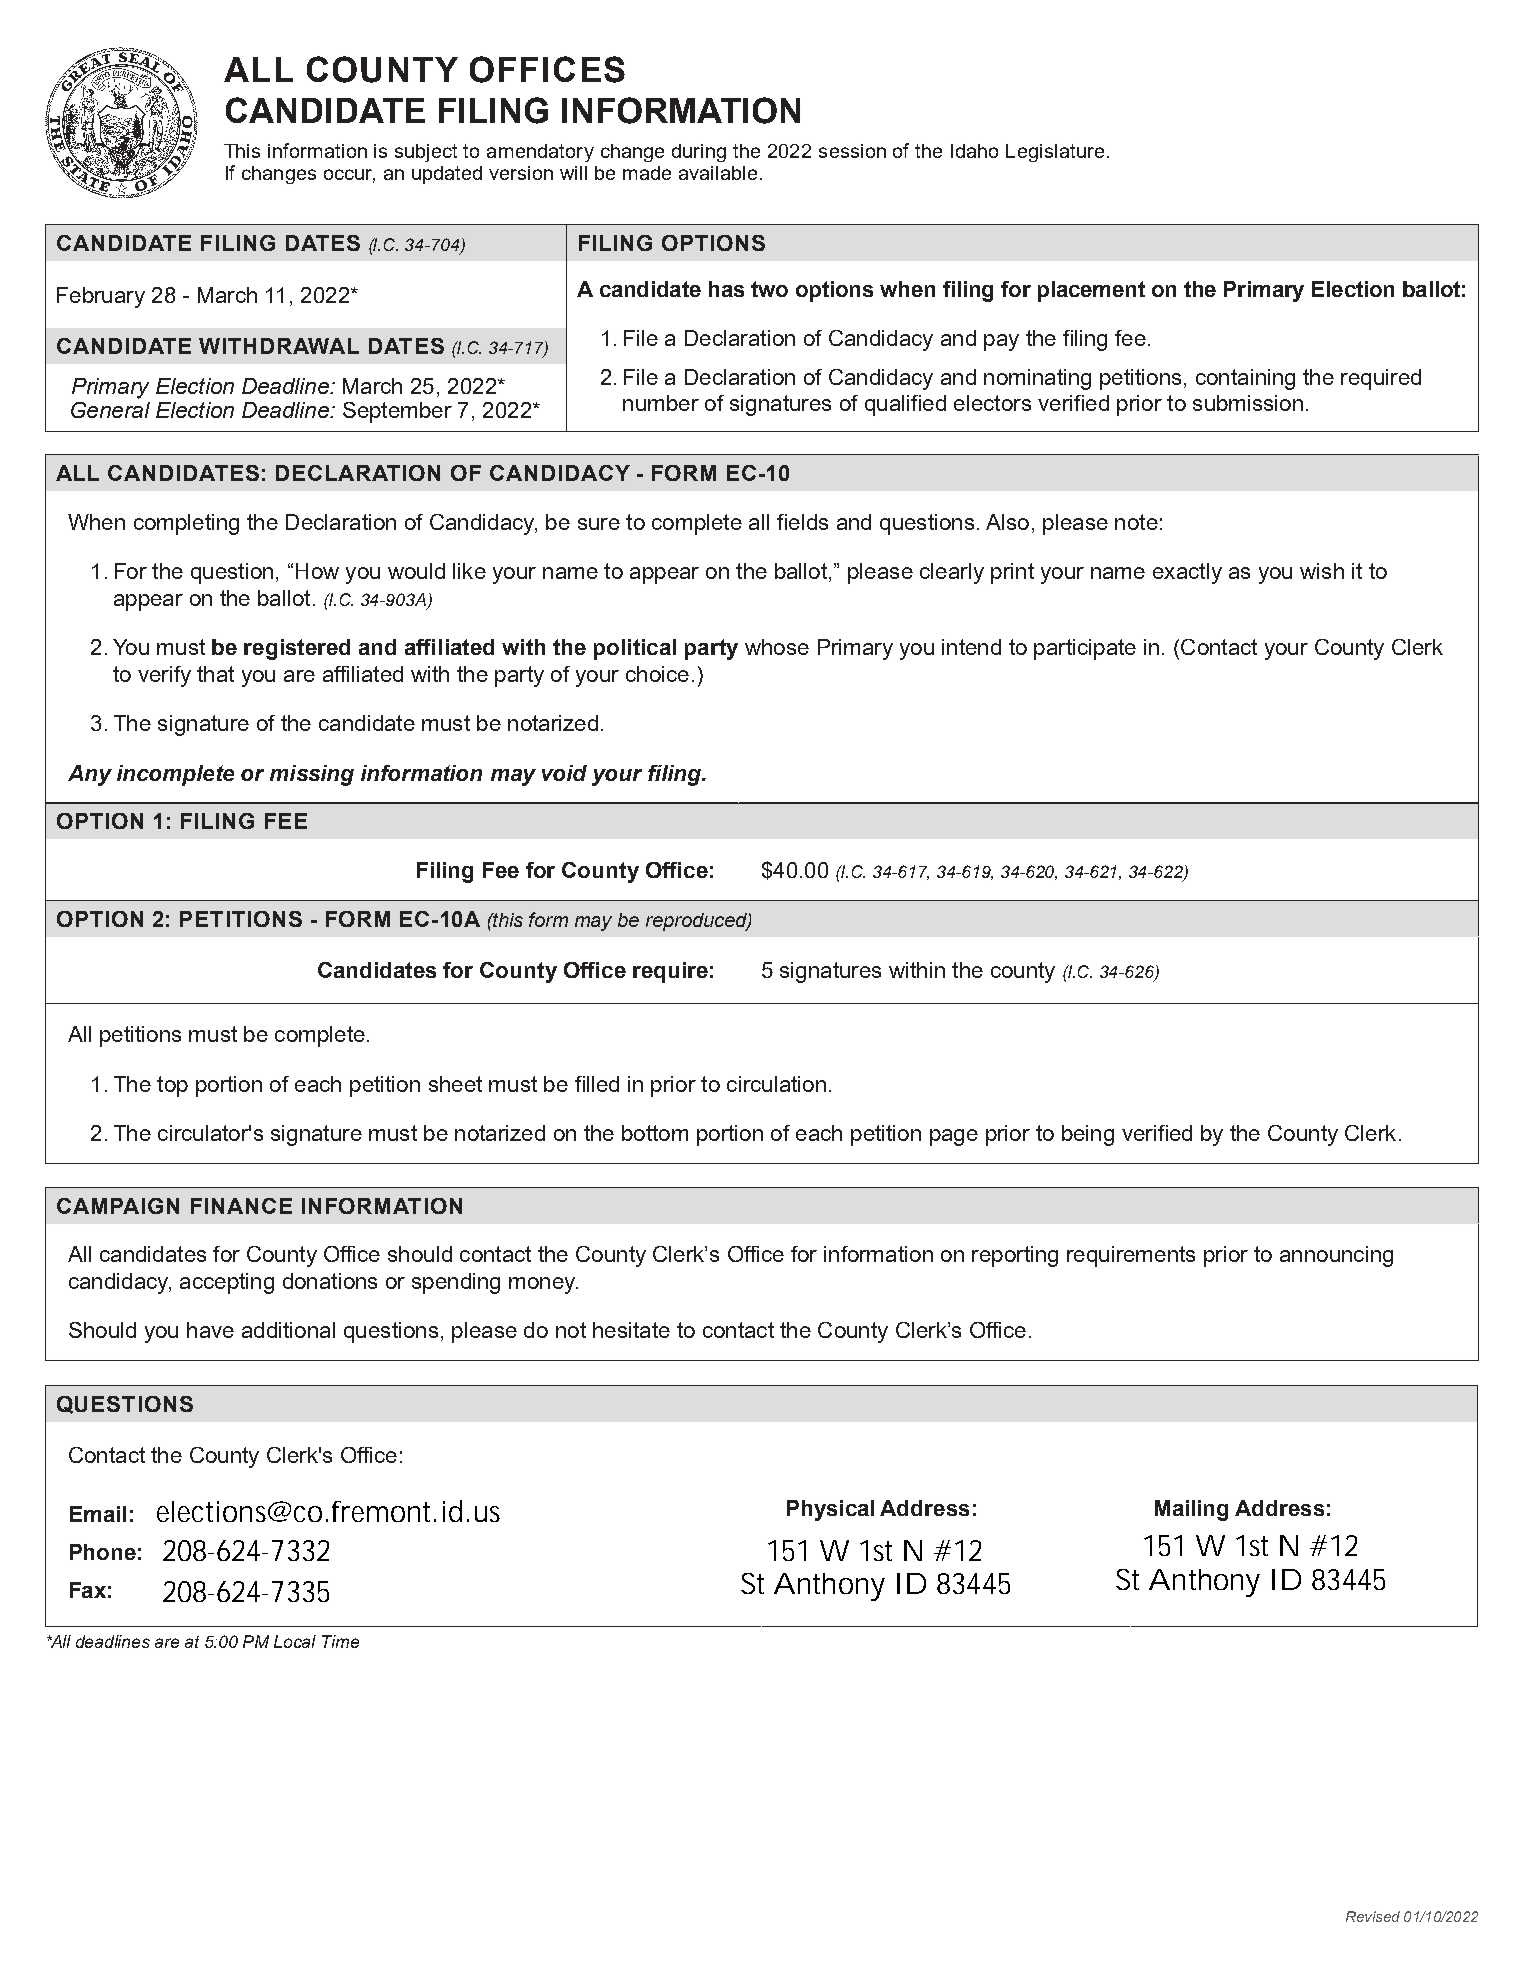 This document has height=1971, width=1523. I want to click on announcing, so click(1336, 1256).
